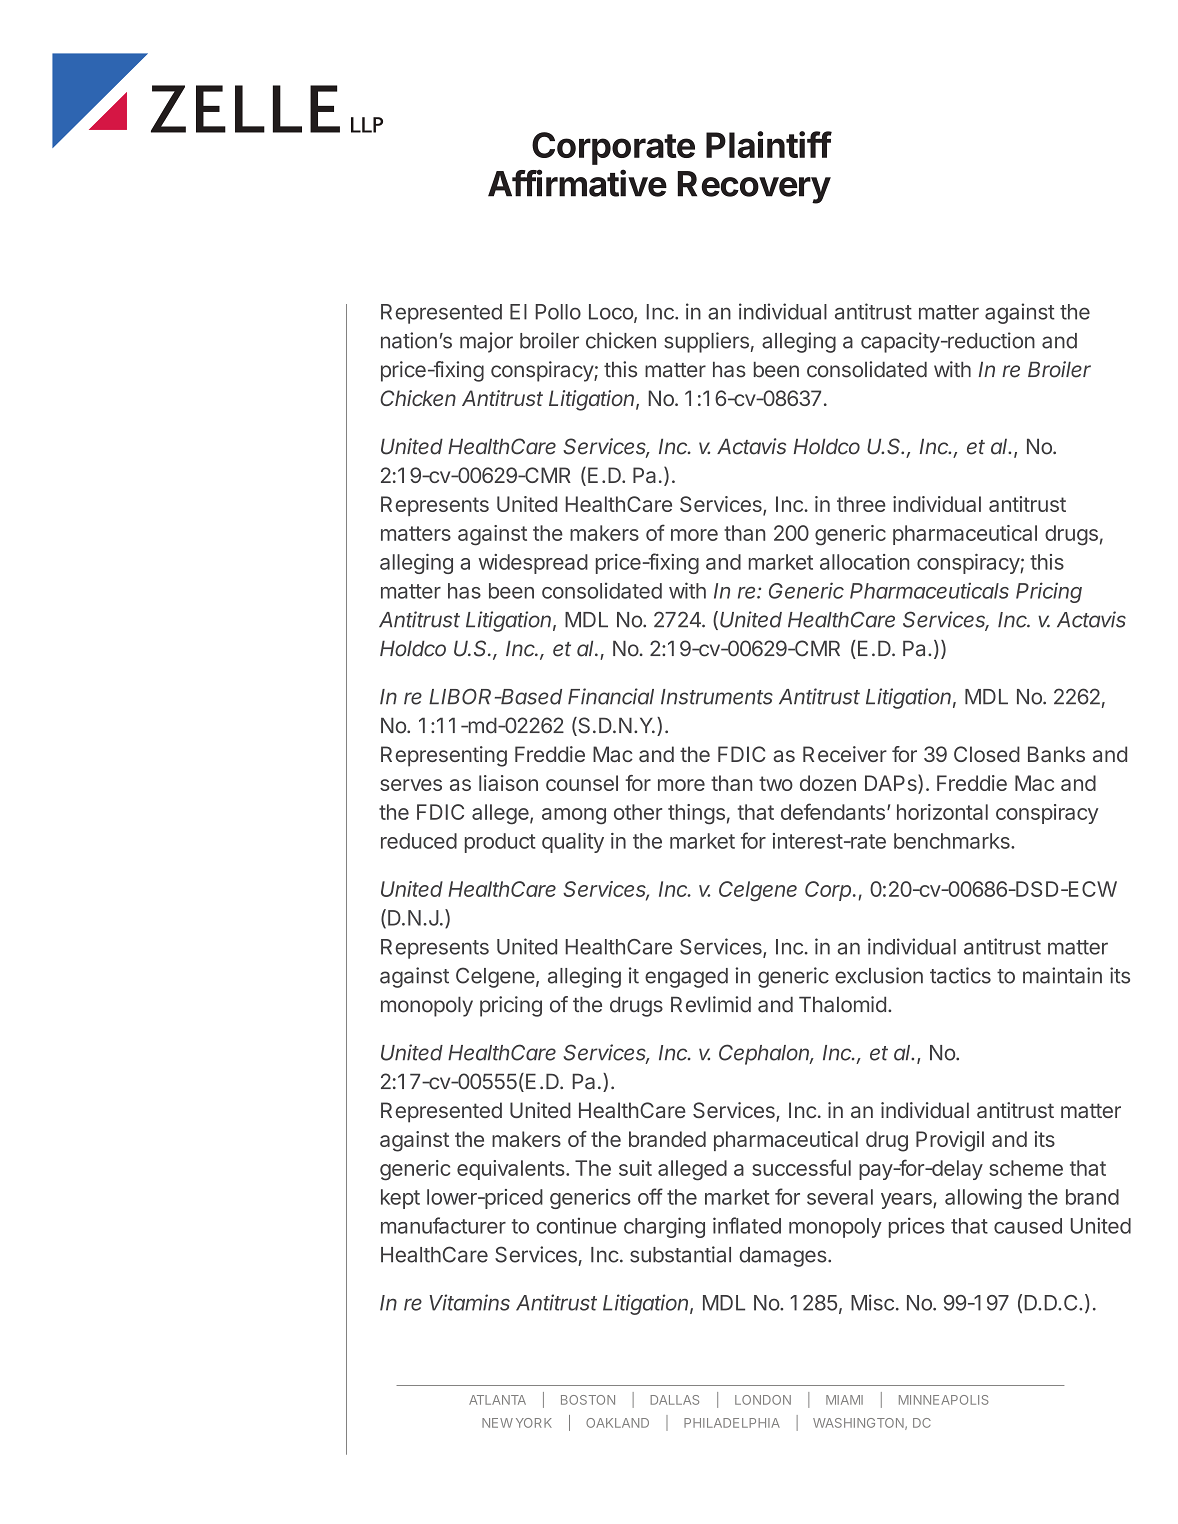 This screenshot has height=1524, width=1178. Describe the element at coordinates (987, 754) in the screenshot. I see `Closed` at that location.
